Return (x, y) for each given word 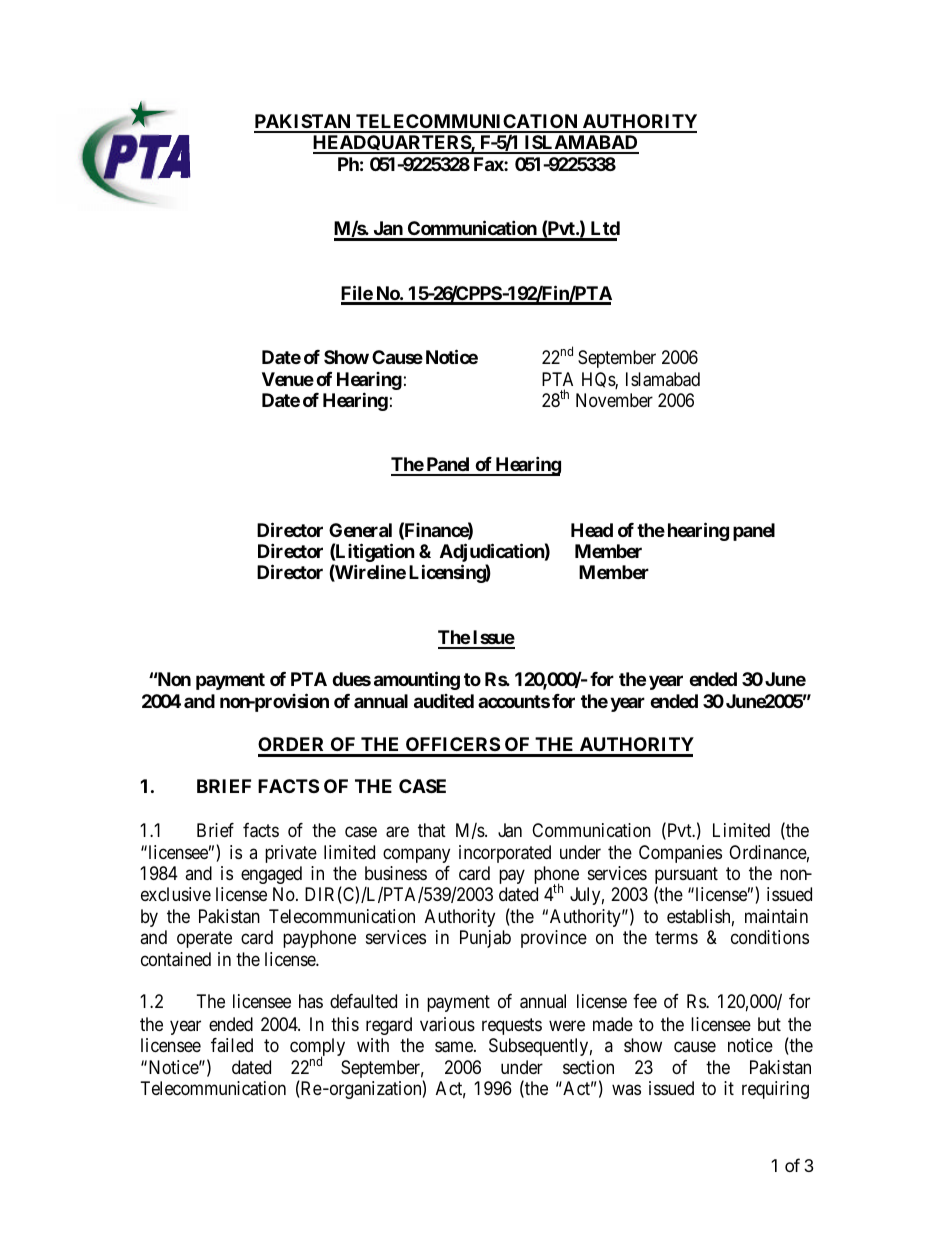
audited (444, 701)
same (455, 1047)
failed (232, 1045)
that (432, 830)
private (291, 854)
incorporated (505, 854)
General (360, 530)
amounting (417, 680)
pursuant (686, 877)
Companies (680, 854)
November (614, 400)
